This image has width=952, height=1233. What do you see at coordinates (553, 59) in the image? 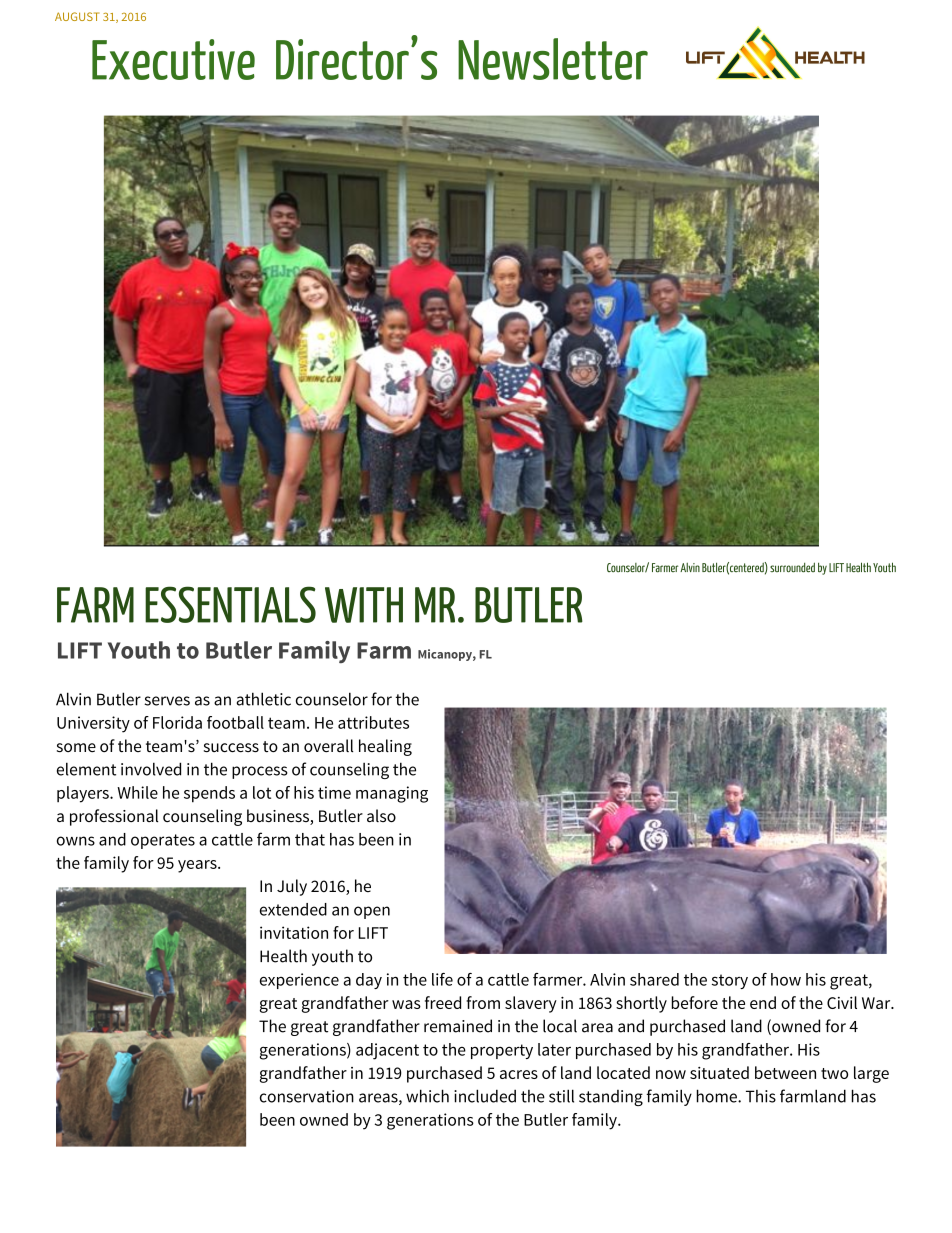
I see `Newsletter` at bounding box center [553, 59].
